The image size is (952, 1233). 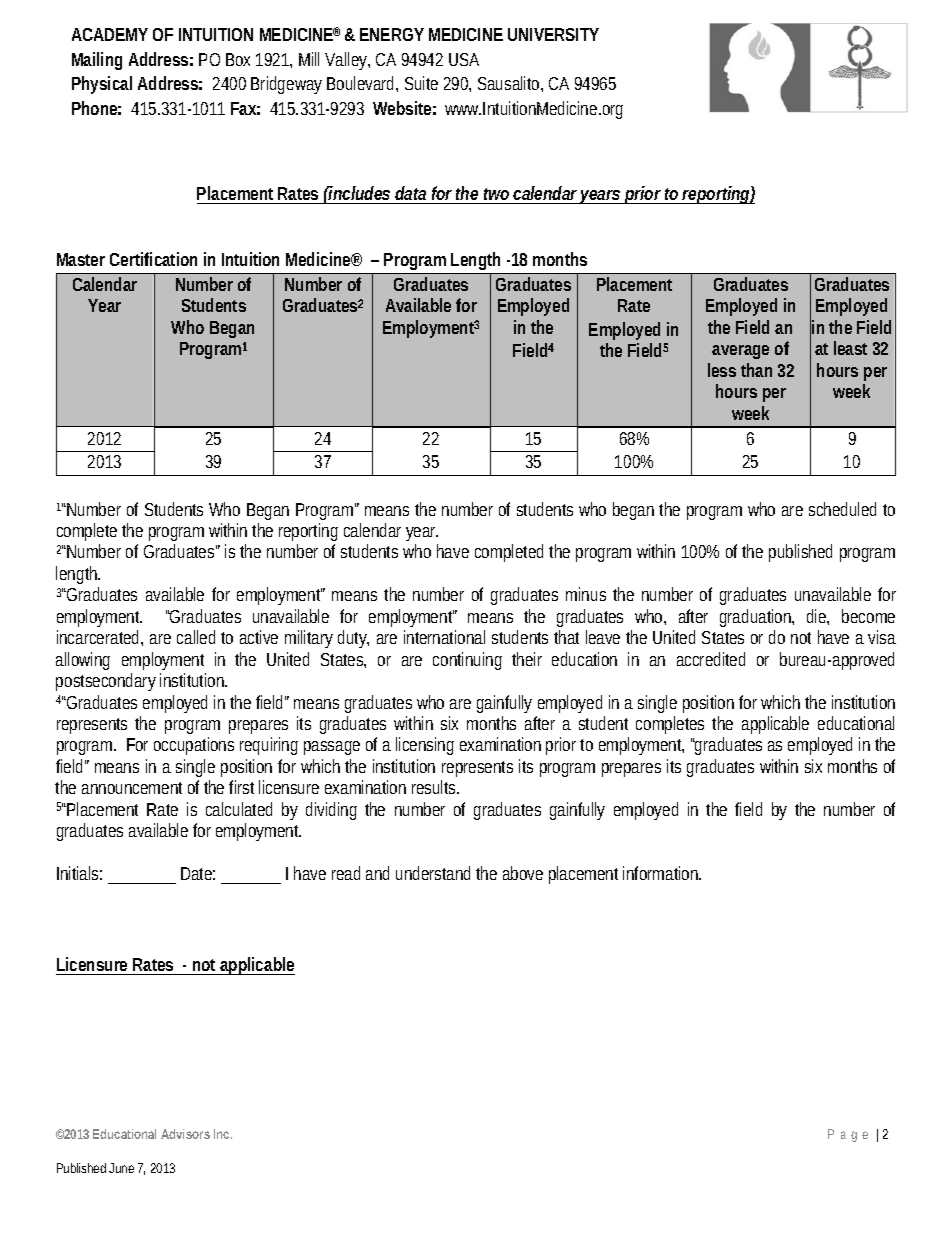 What do you see at coordinates (499, 194) in the screenshot?
I see `two` at bounding box center [499, 194].
